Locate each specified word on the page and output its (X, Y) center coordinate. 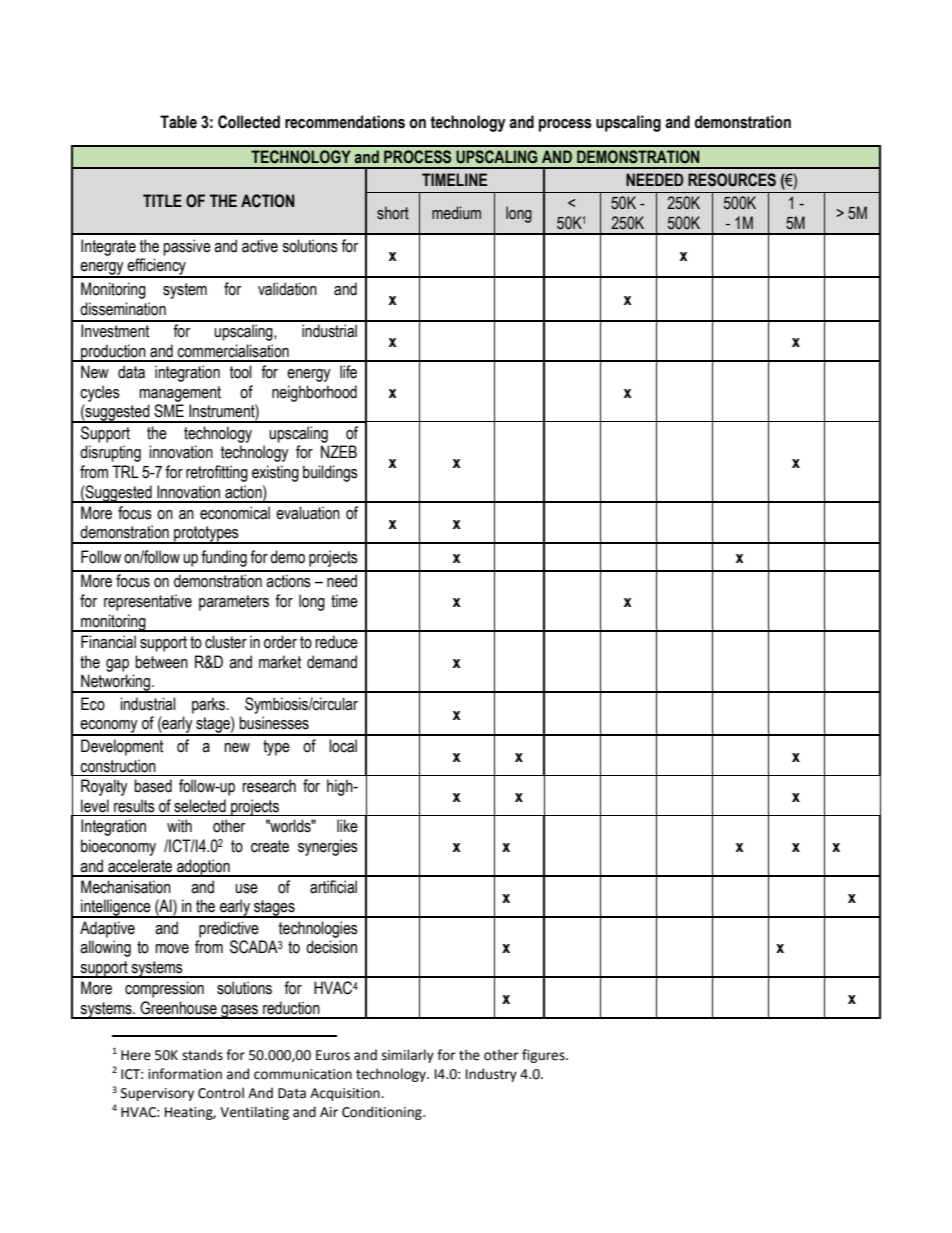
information (185, 1074)
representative (148, 602)
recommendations (345, 122)
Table (178, 122)
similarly (408, 1056)
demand (332, 662)
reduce (336, 642)
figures (544, 1056)
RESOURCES (732, 180)
